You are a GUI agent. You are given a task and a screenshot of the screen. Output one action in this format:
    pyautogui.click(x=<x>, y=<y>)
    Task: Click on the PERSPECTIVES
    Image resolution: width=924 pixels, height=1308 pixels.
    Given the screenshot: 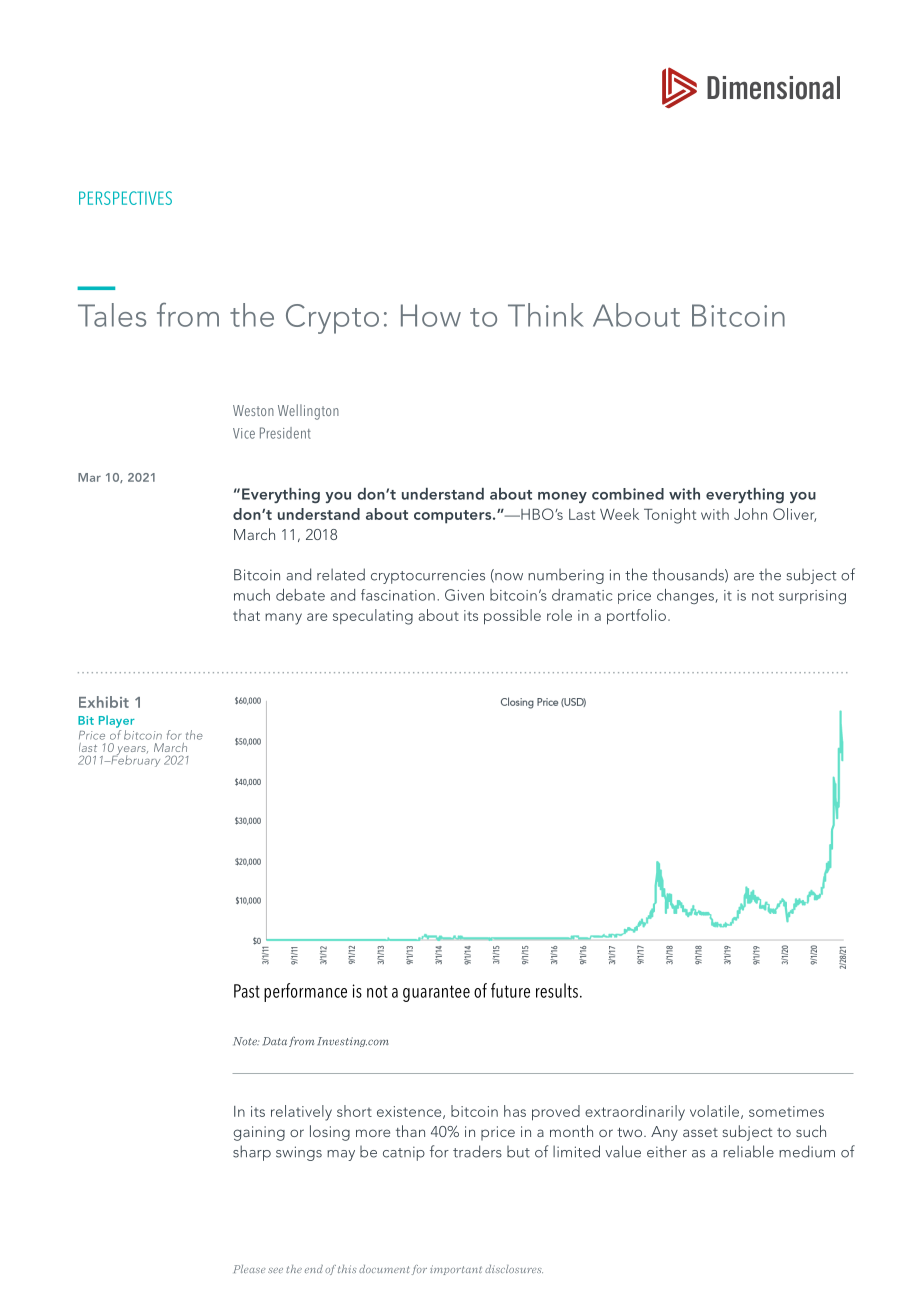 What is the action you would take?
    pyautogui.click(x=125, y=198)
